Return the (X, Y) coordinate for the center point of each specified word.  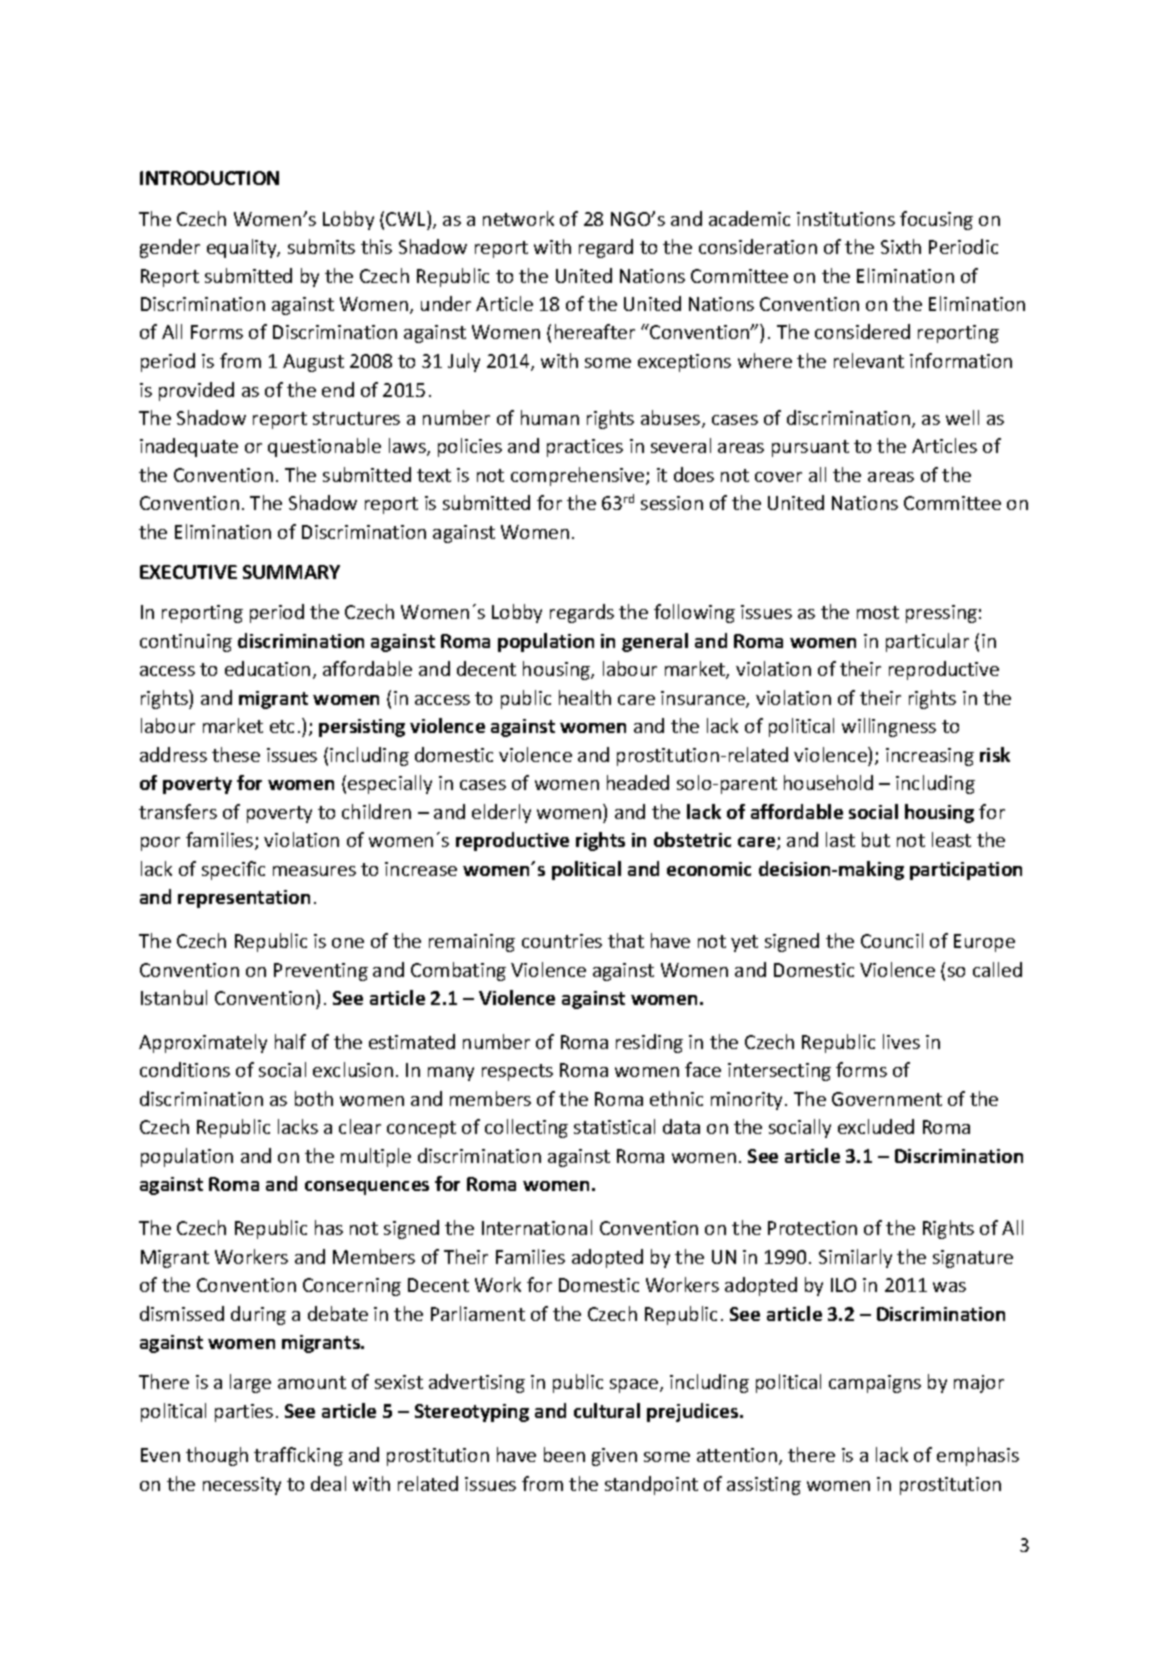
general (655, 642)
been (564, 1454)
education (267, 668)
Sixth (901, 246)
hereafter (595, 331)
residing (649, 1043)
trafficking (298, 1456)
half (290, 1041)
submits (321, 246)
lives (901, 1041)
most (878, 612)
